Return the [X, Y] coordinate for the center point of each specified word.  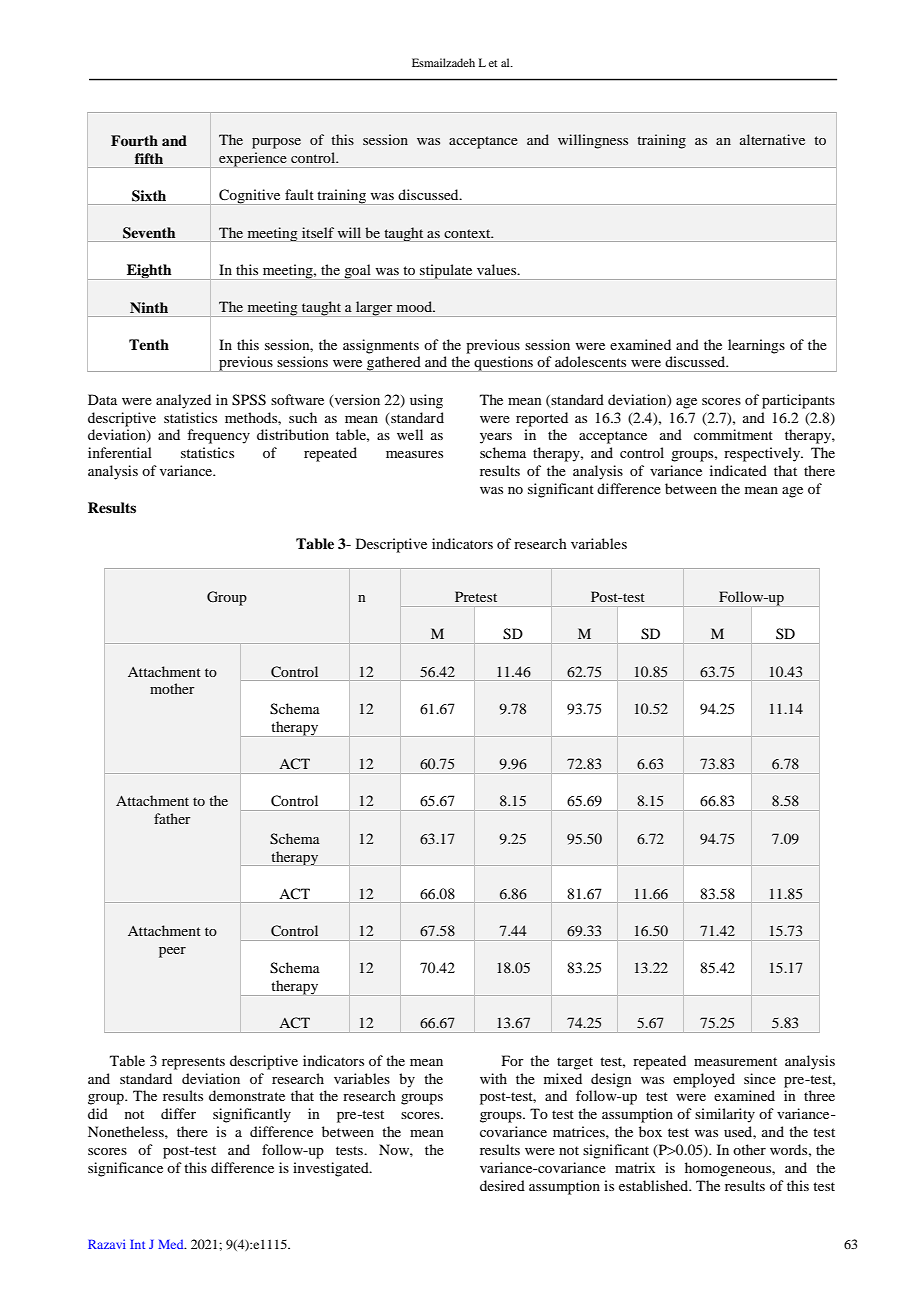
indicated [738, 470]
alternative [772, 139]
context [468, 233]
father [172, 818]
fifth [149, 158]
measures [414, 454]
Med [172, 1244]
